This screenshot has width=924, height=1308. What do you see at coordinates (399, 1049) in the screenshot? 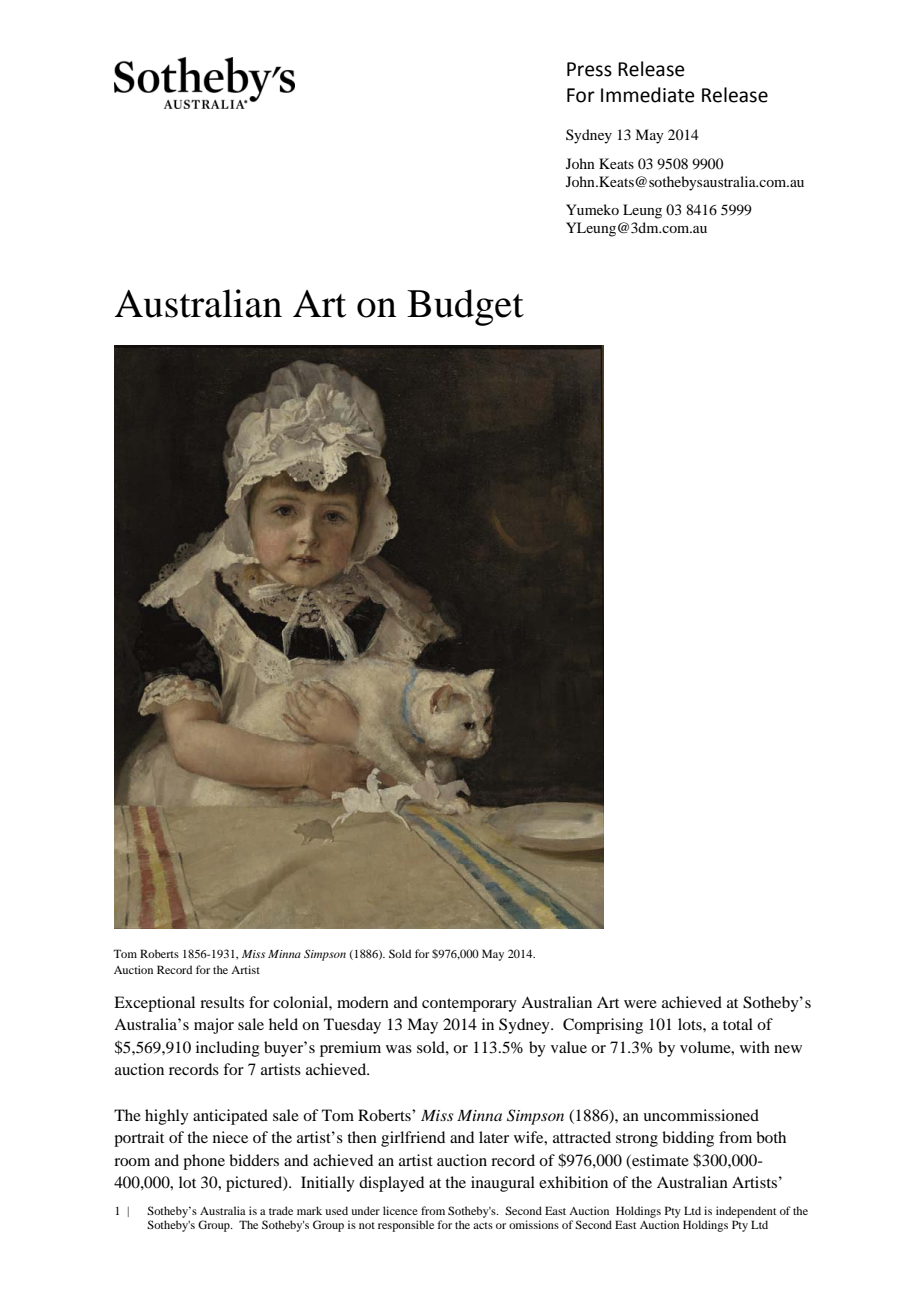
I see `was` at bounding box center [399, 1049].
